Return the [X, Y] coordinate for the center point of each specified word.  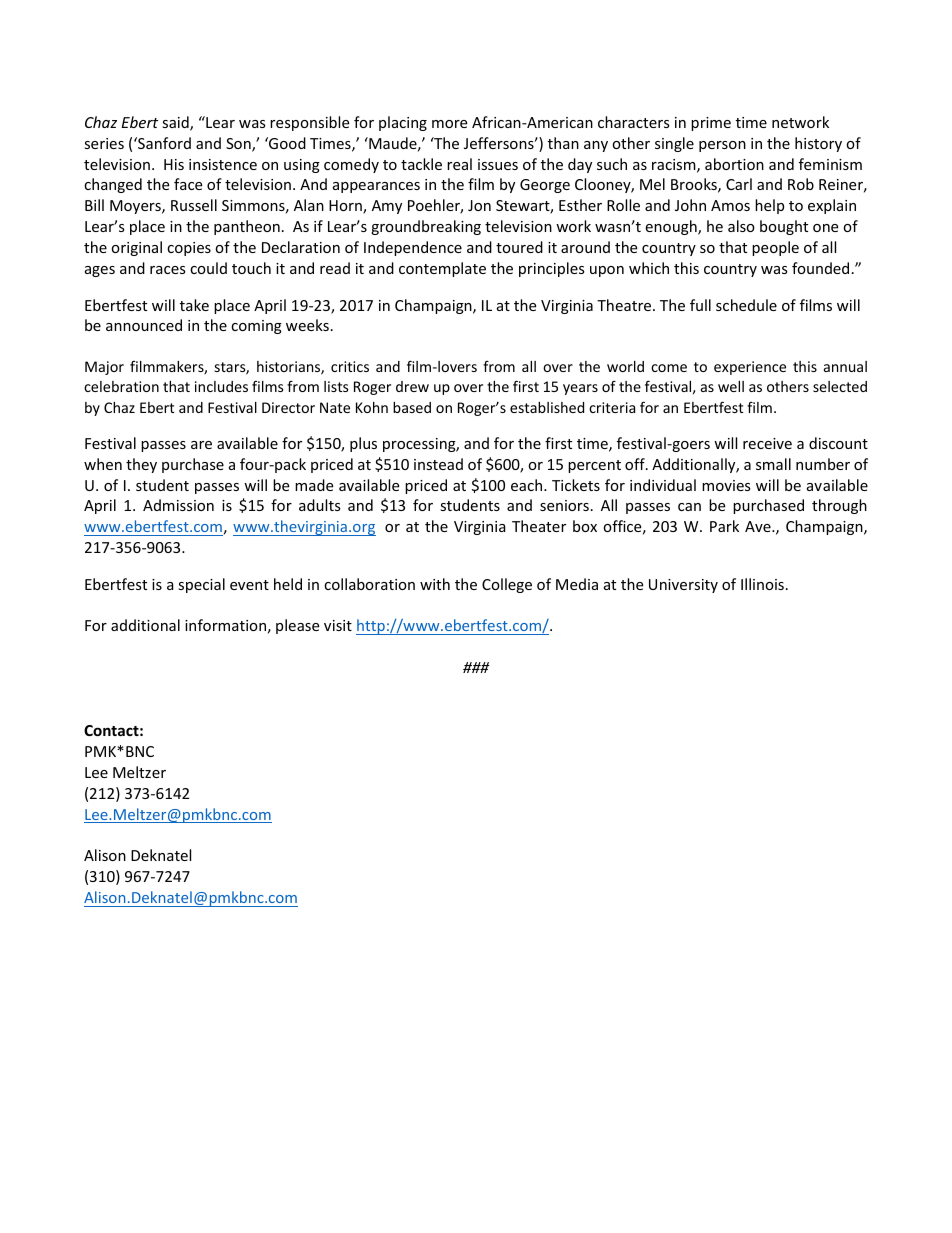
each [528, 485]
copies [189, 249]
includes [221, 386]
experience [750, 368]
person [722, 146]
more [449, 124]
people [775, 248]
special [201, 585]
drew [412, 386]
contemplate [442, 269]
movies [726, 485]
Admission [178, 505]
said [176, 123]
